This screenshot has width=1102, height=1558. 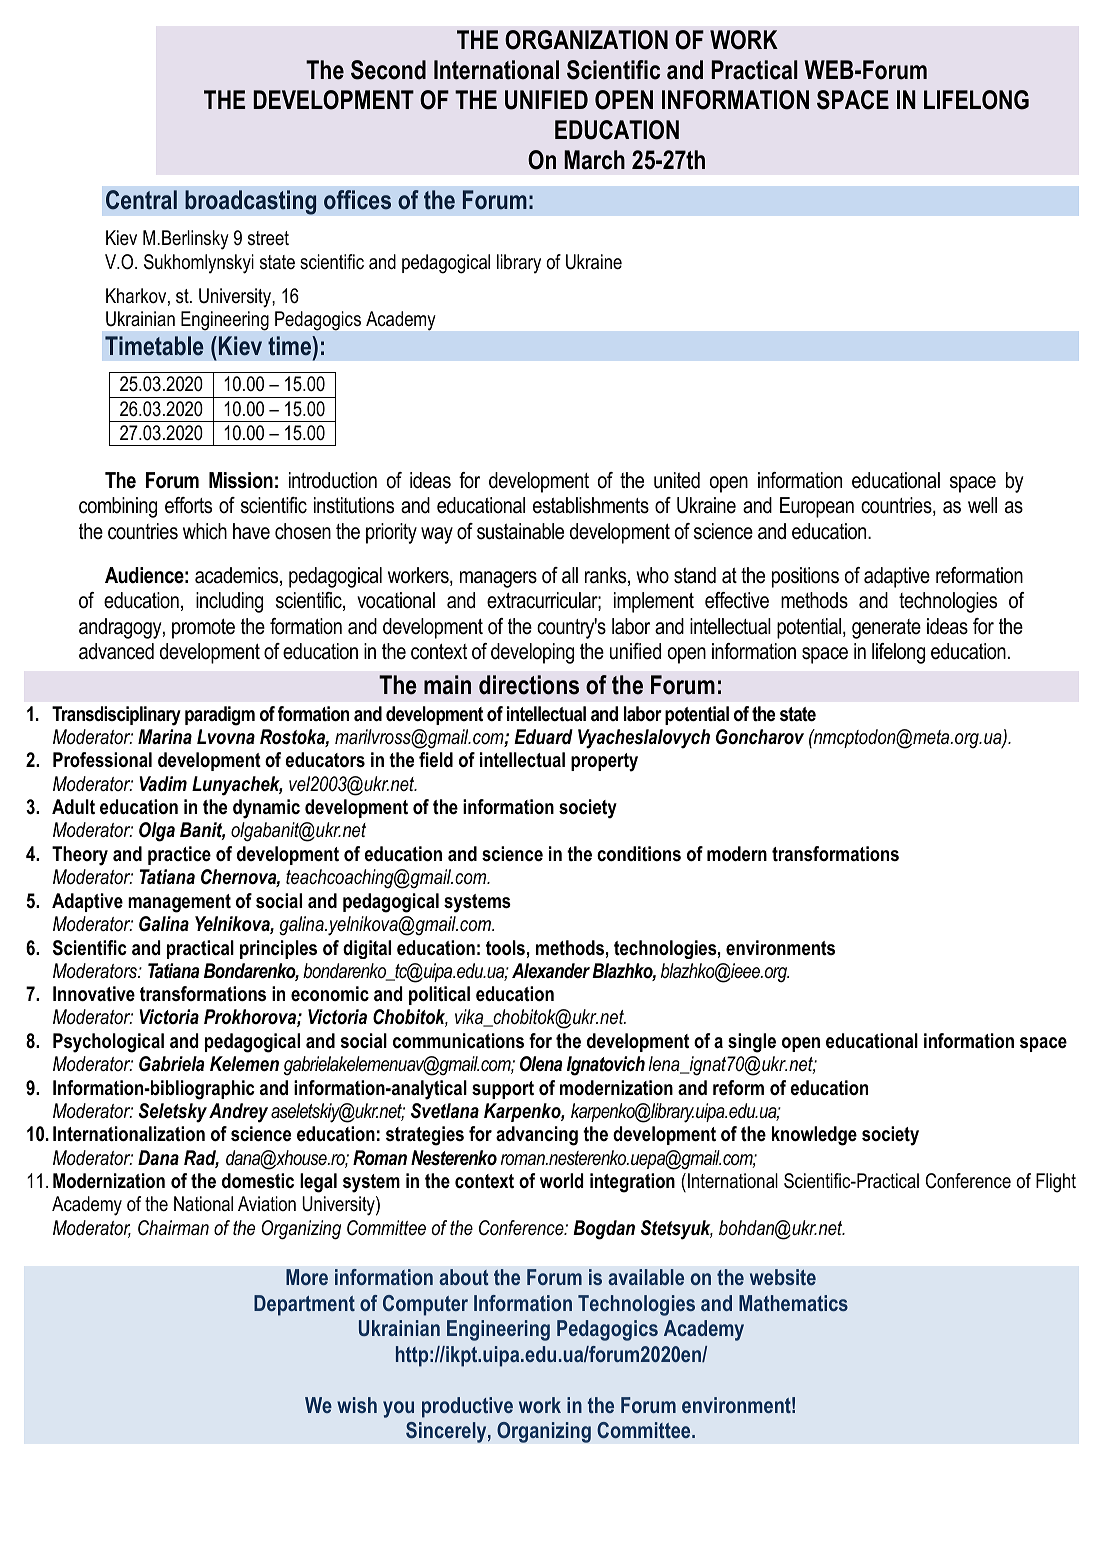 I want to click on Mathematics, so click(x=793, y=1303).
